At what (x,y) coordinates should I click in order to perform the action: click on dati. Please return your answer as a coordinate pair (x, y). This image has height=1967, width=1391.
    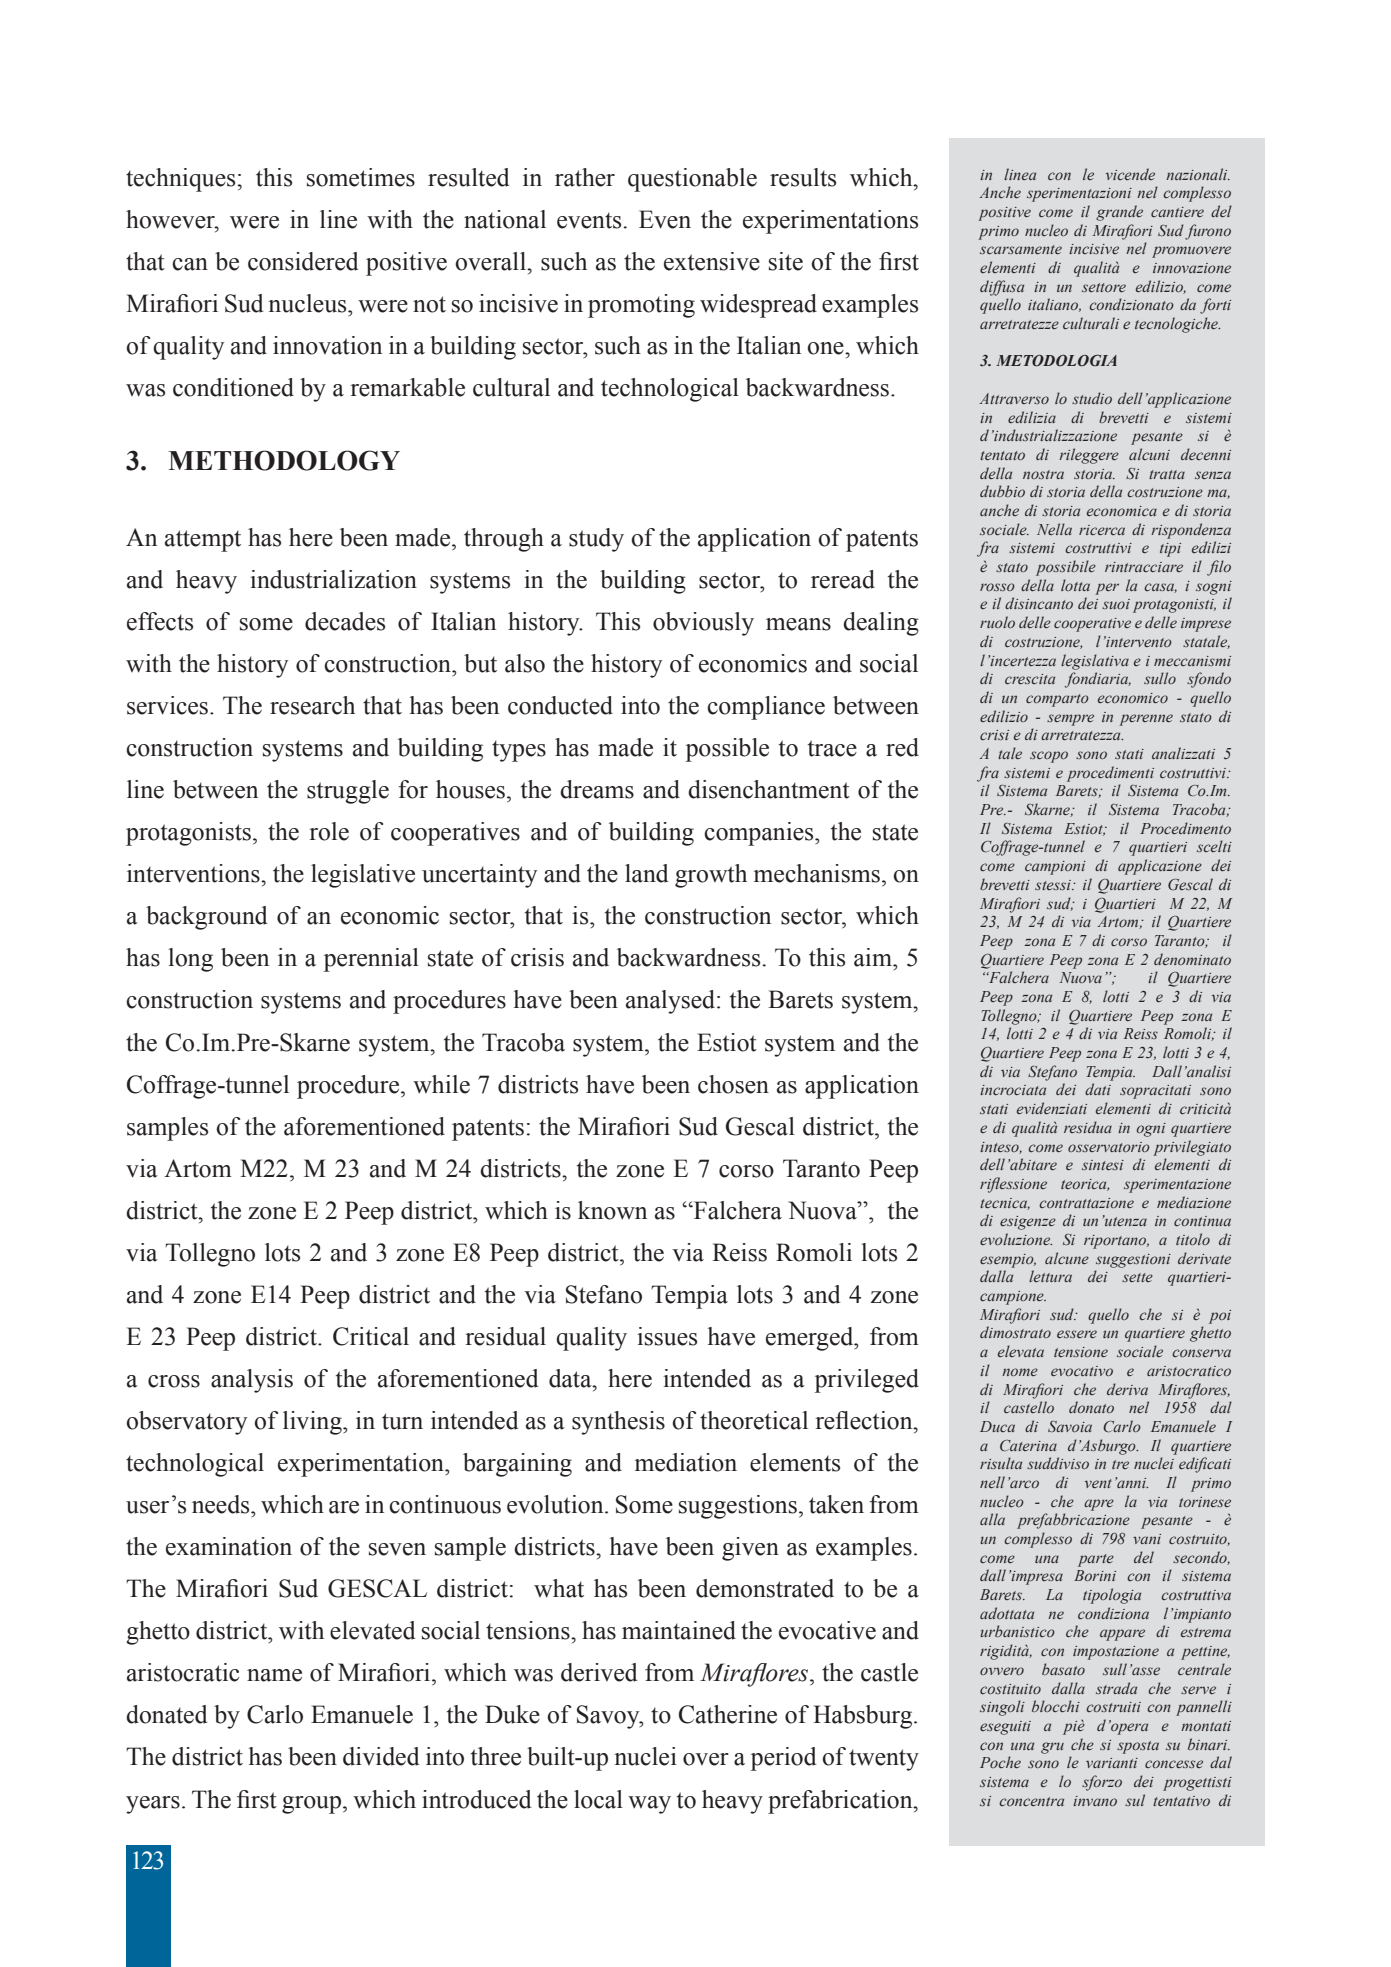
    Looking at the image, I should click on (1098, 1089).
